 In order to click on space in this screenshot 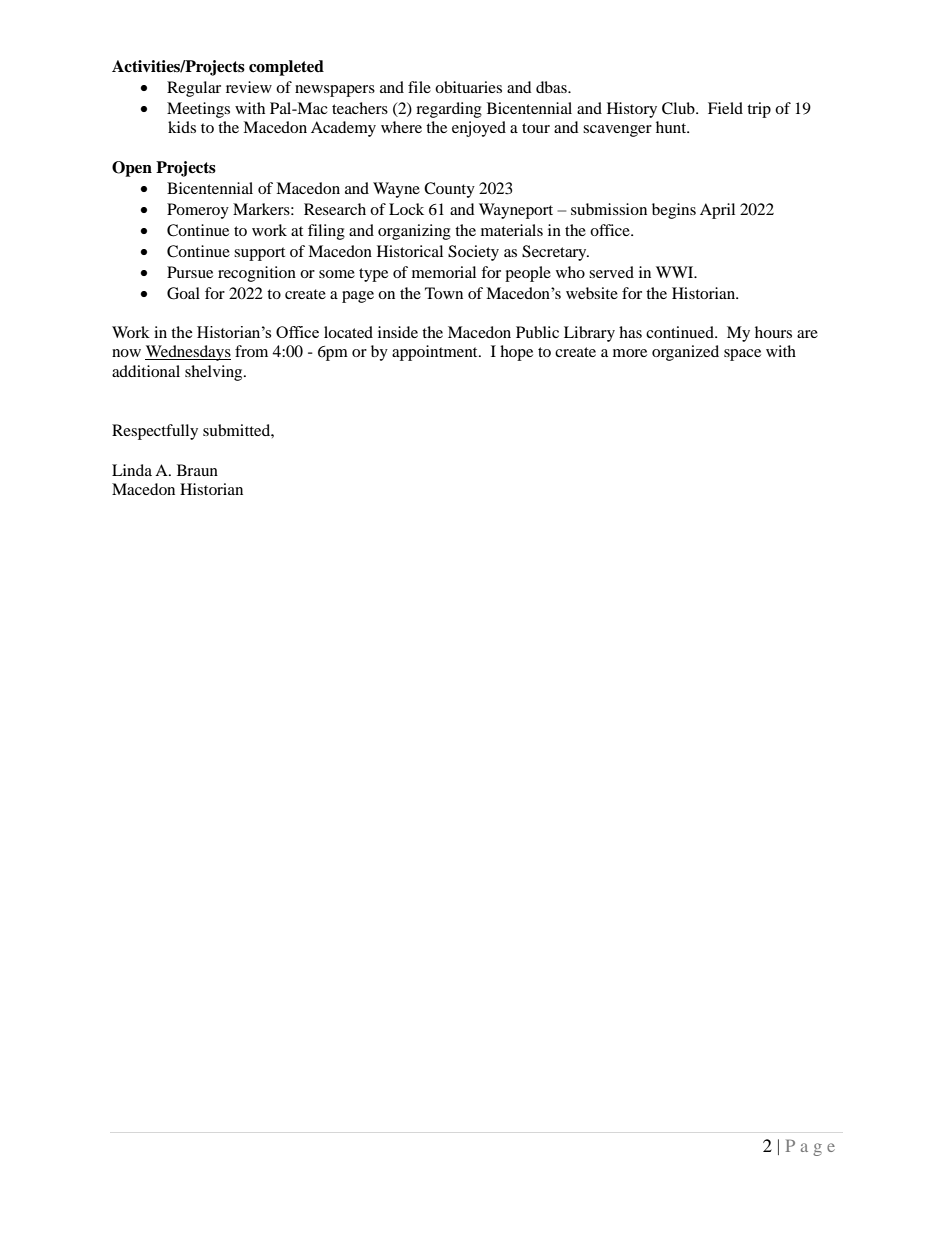, I will do `click(742, 355)`.
